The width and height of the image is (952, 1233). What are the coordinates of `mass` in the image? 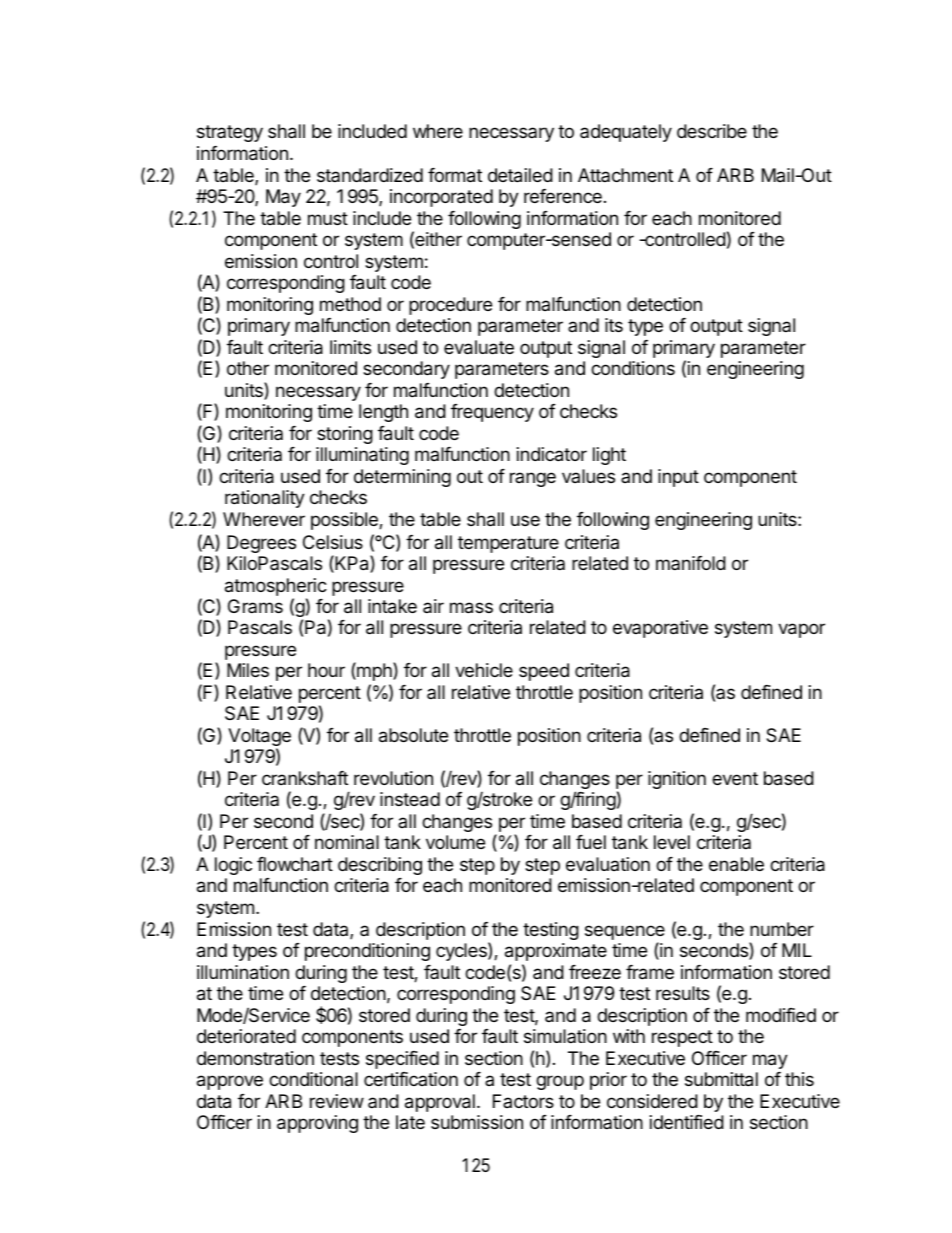 It's located at (471, 608).
